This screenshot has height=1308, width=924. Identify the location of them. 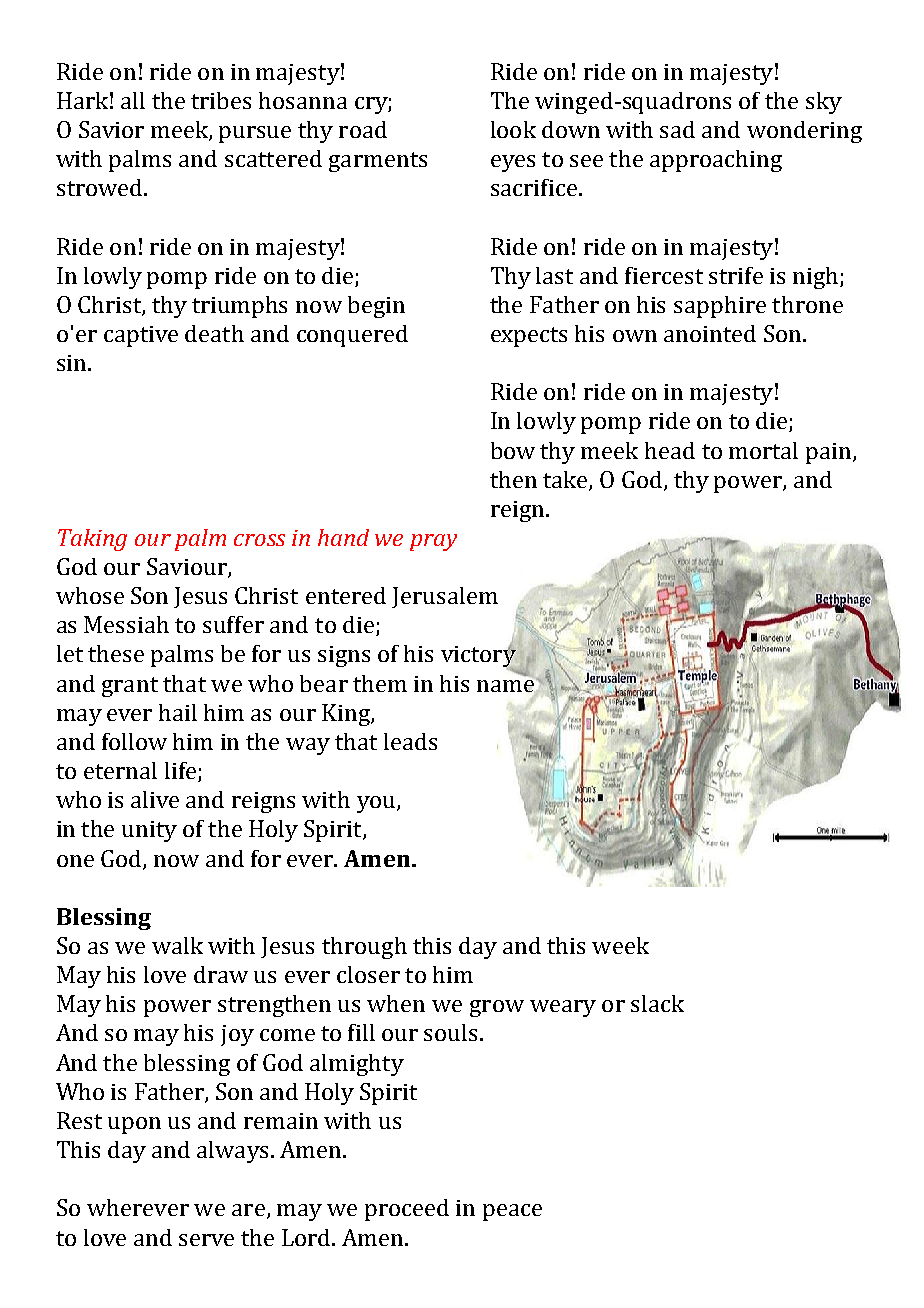
(380, 683).
